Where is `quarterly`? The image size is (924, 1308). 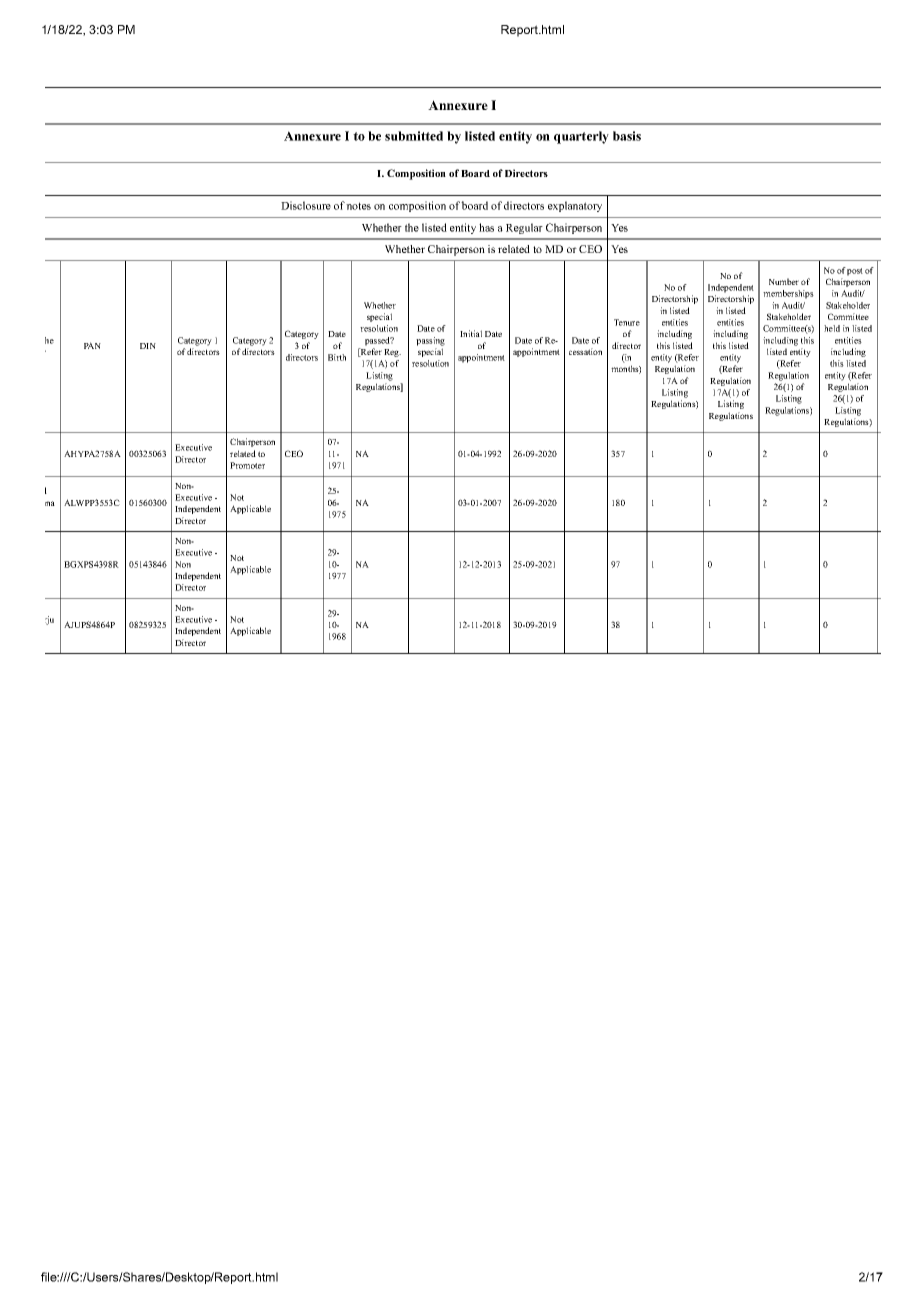
quarterly is located at coordinates (581, 137).
